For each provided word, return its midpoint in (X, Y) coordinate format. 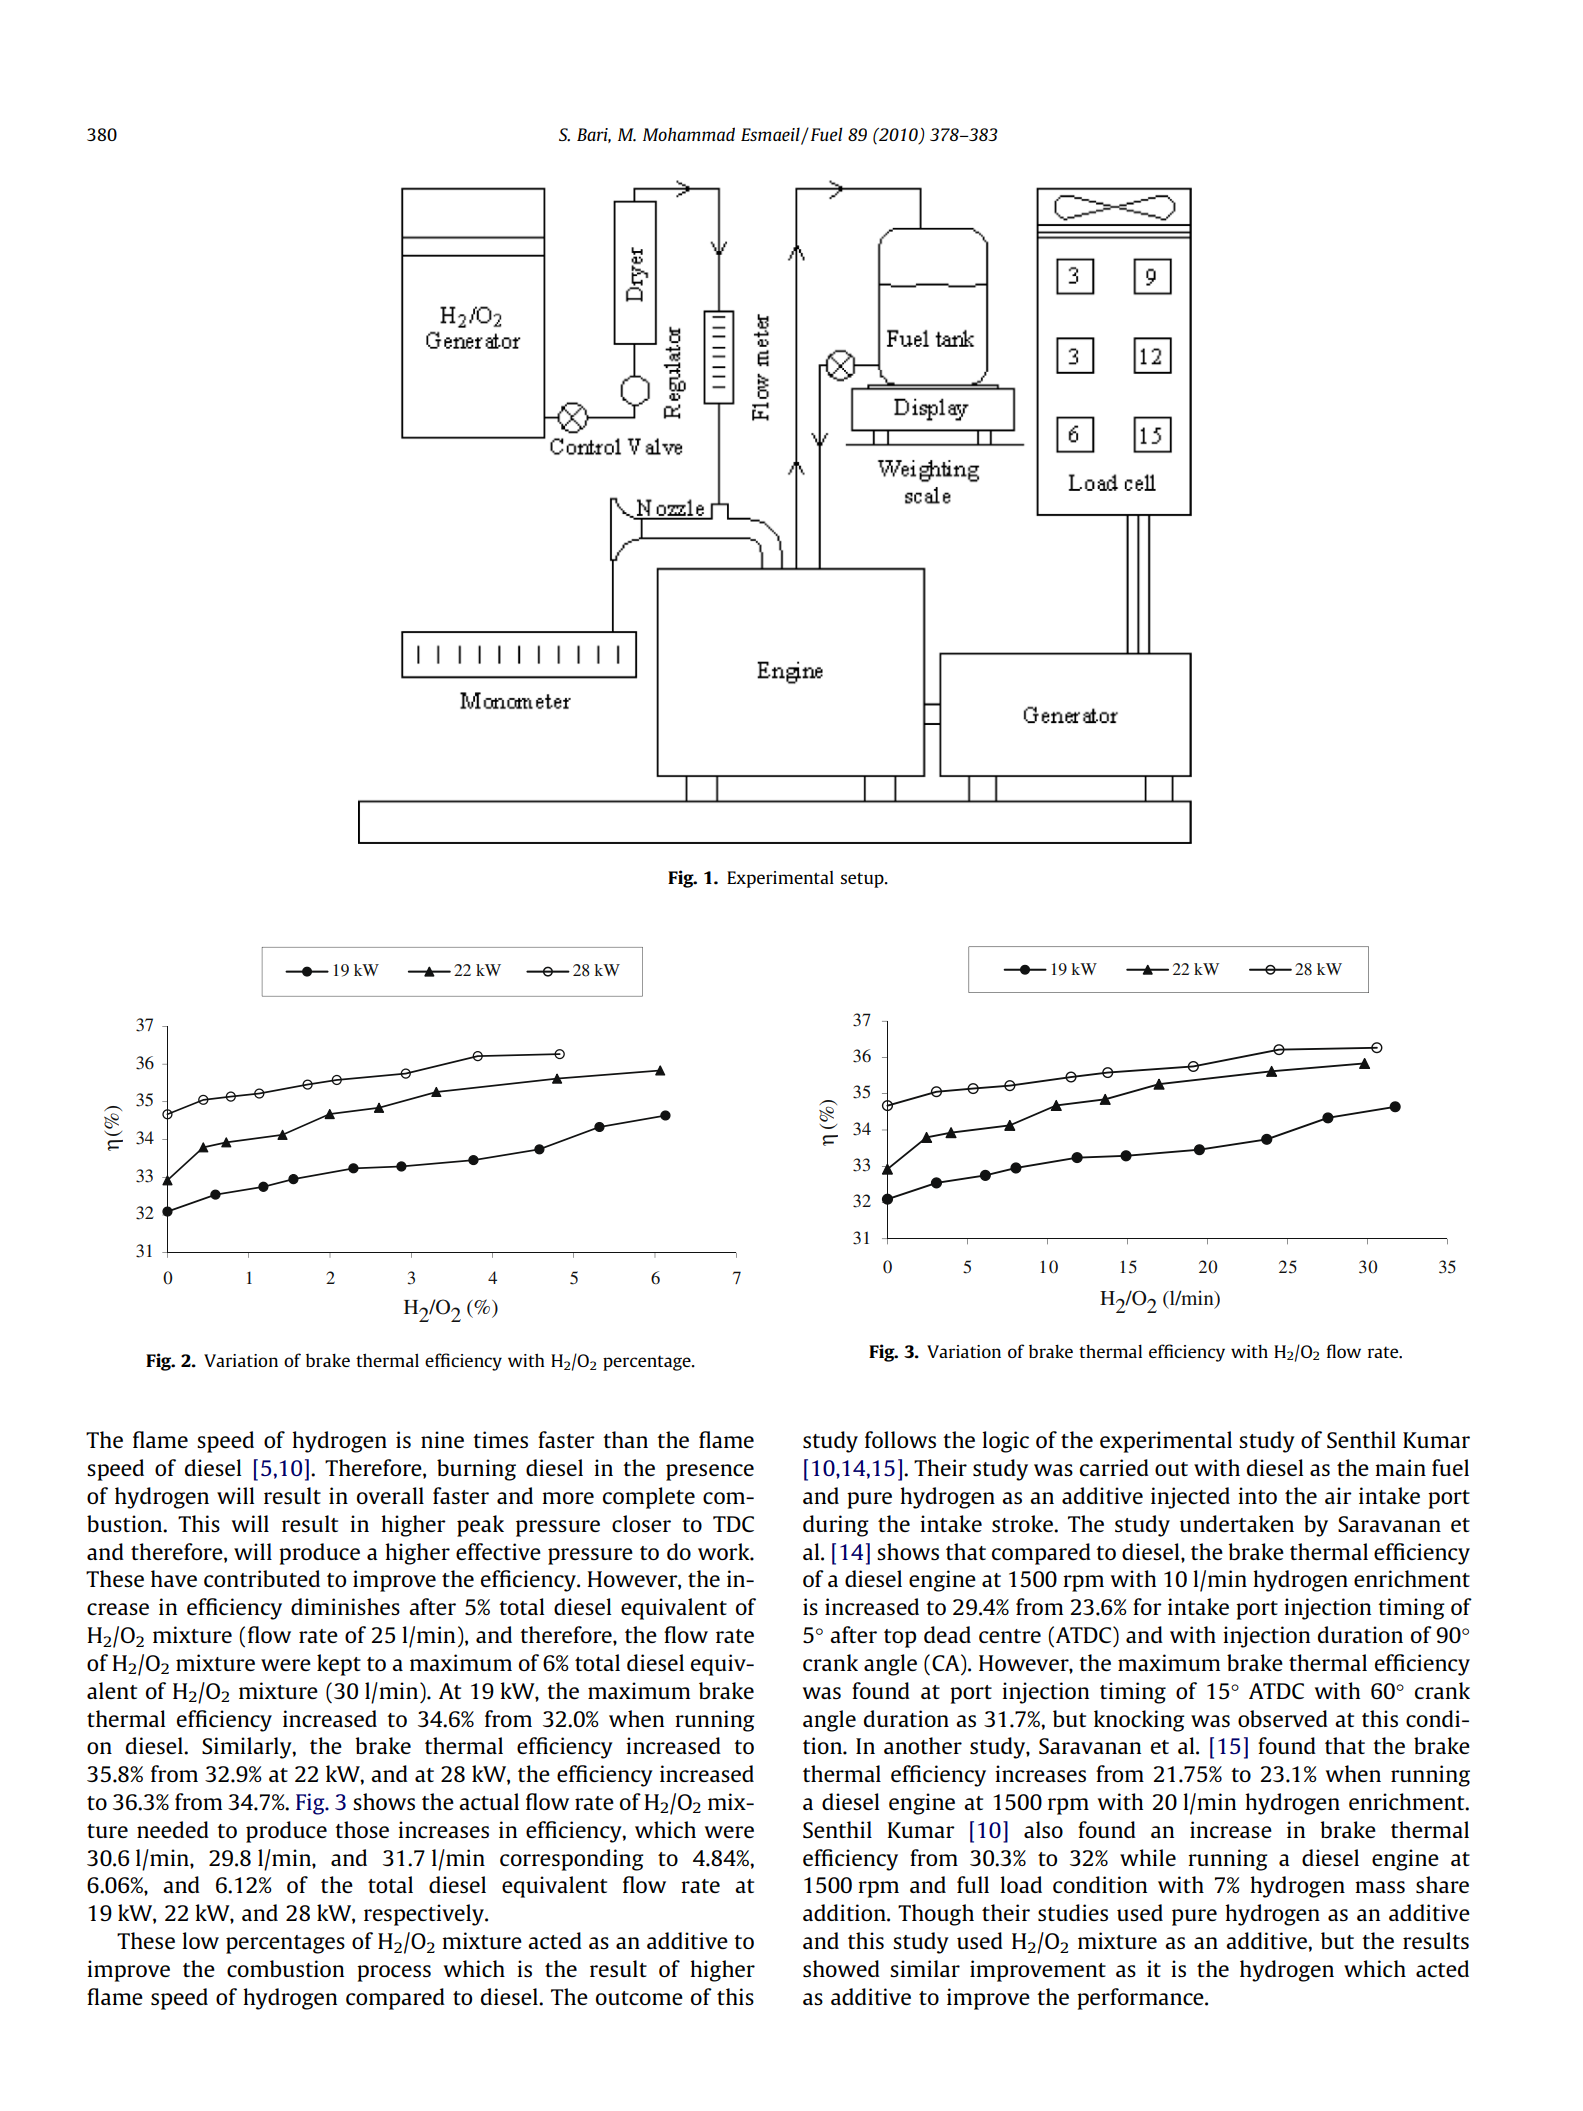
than (625, 1439)
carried (1114, 1467)
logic (1005, 1442)
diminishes (345, 1606)
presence (710, 1472)
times (500, 1439)
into (1257, 1495)
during (836, 1526)
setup (863, 880)
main (1400, 1467)
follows (900, 1439)
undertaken (1237, 1523)
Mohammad (689, 134)
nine (442, 1439)
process (394, 1973)
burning (476, 1470)
